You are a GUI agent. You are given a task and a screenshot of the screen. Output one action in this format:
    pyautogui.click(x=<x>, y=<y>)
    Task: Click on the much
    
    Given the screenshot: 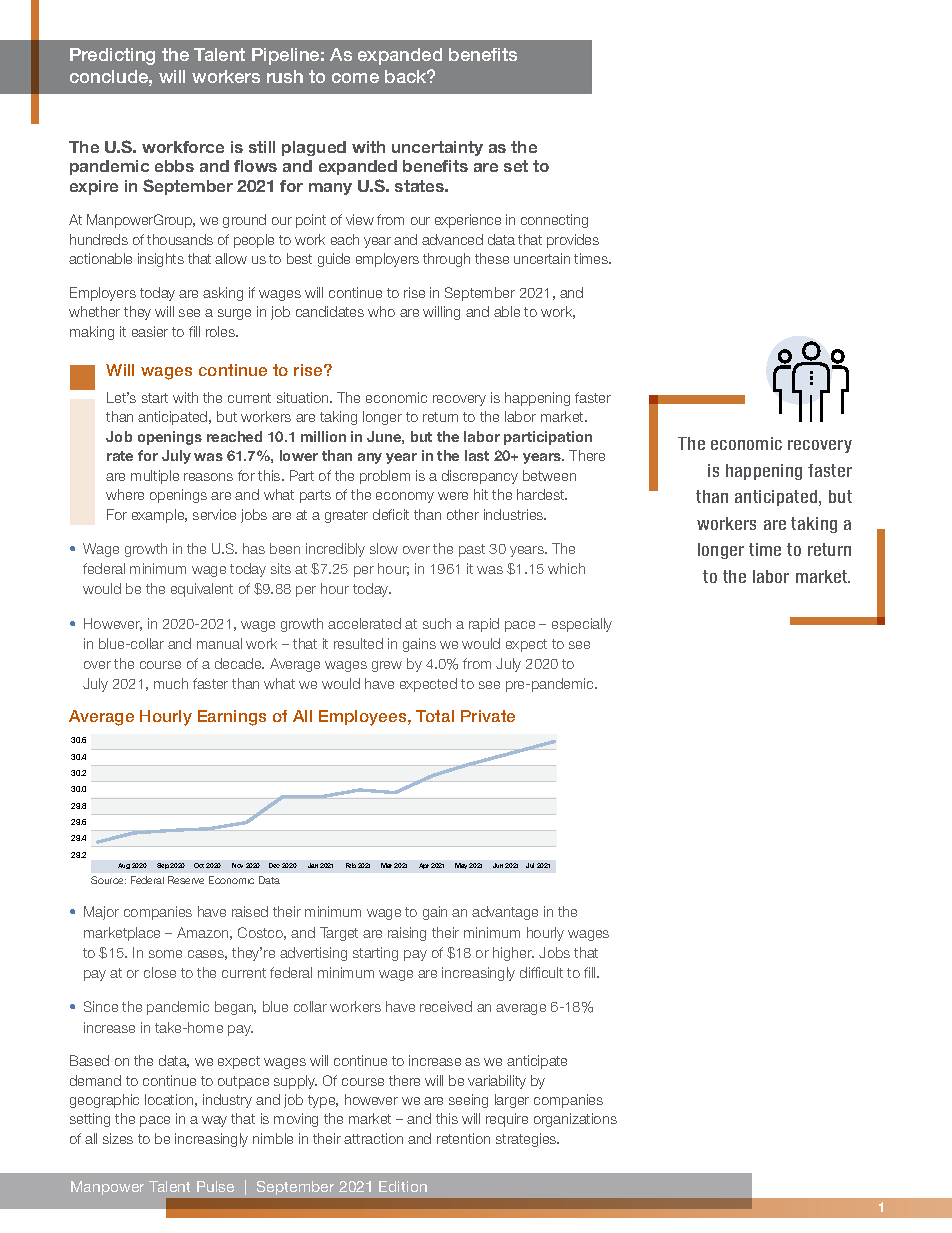 What is the action you would take?
    pyautogui.click(x=171, y=683)
